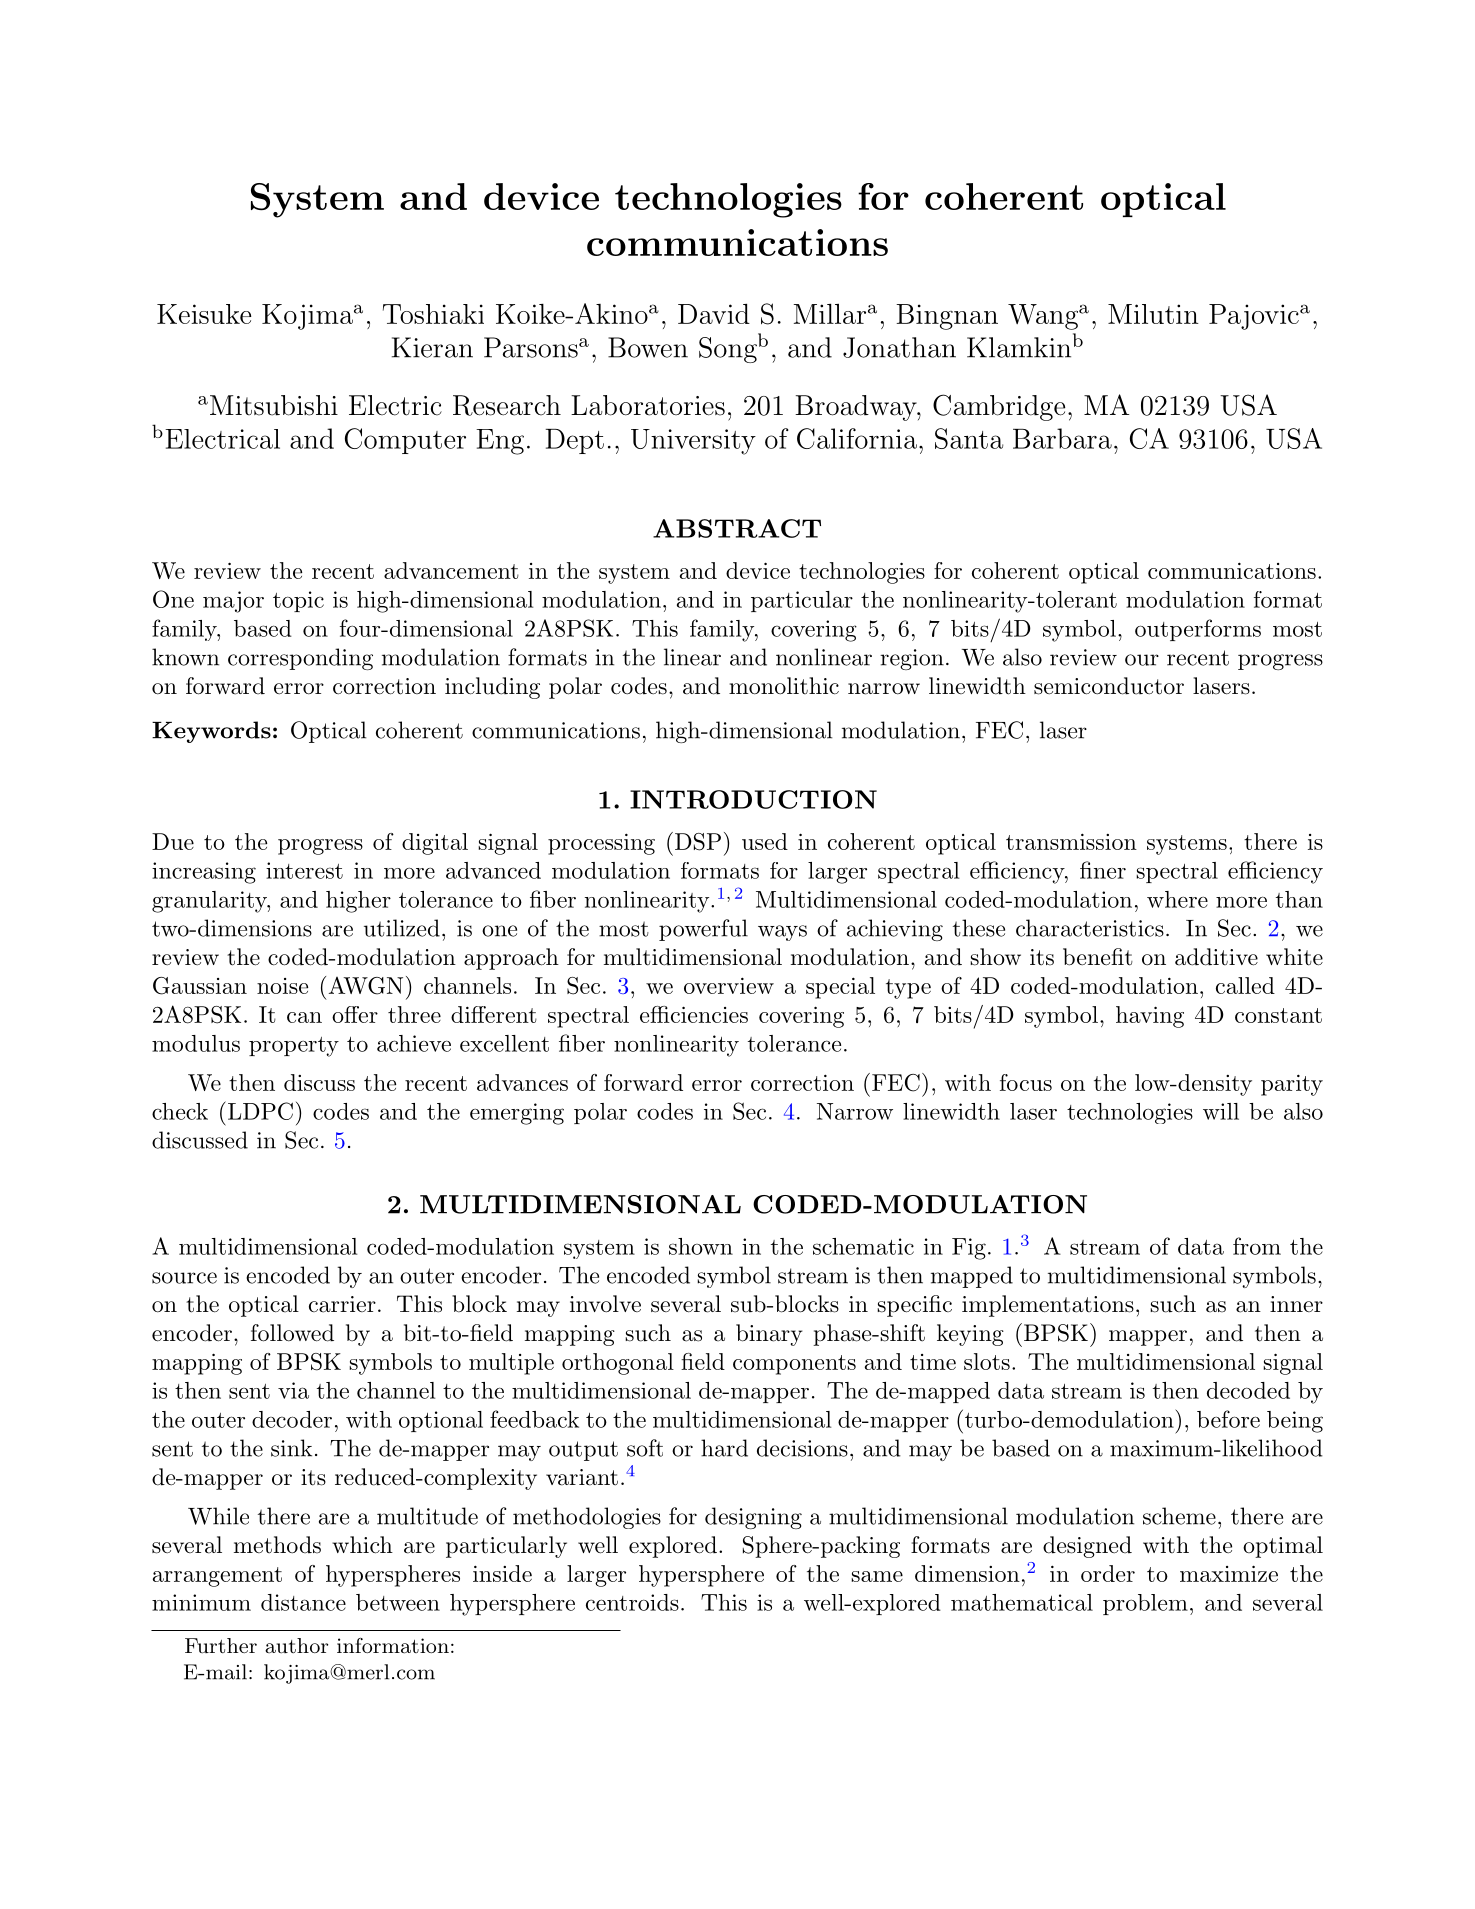  Describe the element at coordinates (282, 986) in the page. I see `noise` at that location.
